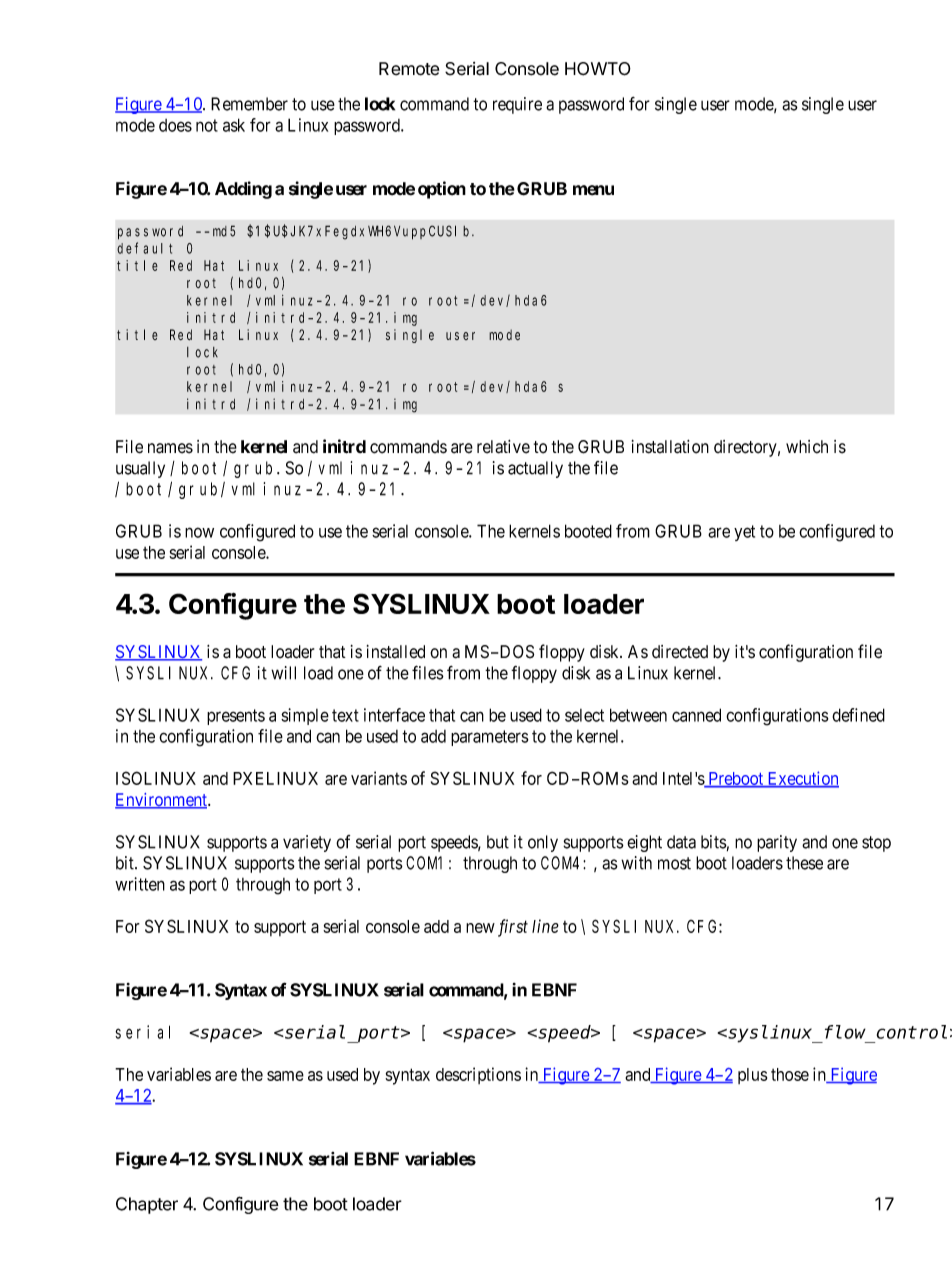  I want to click on require, so click(517, 105).
